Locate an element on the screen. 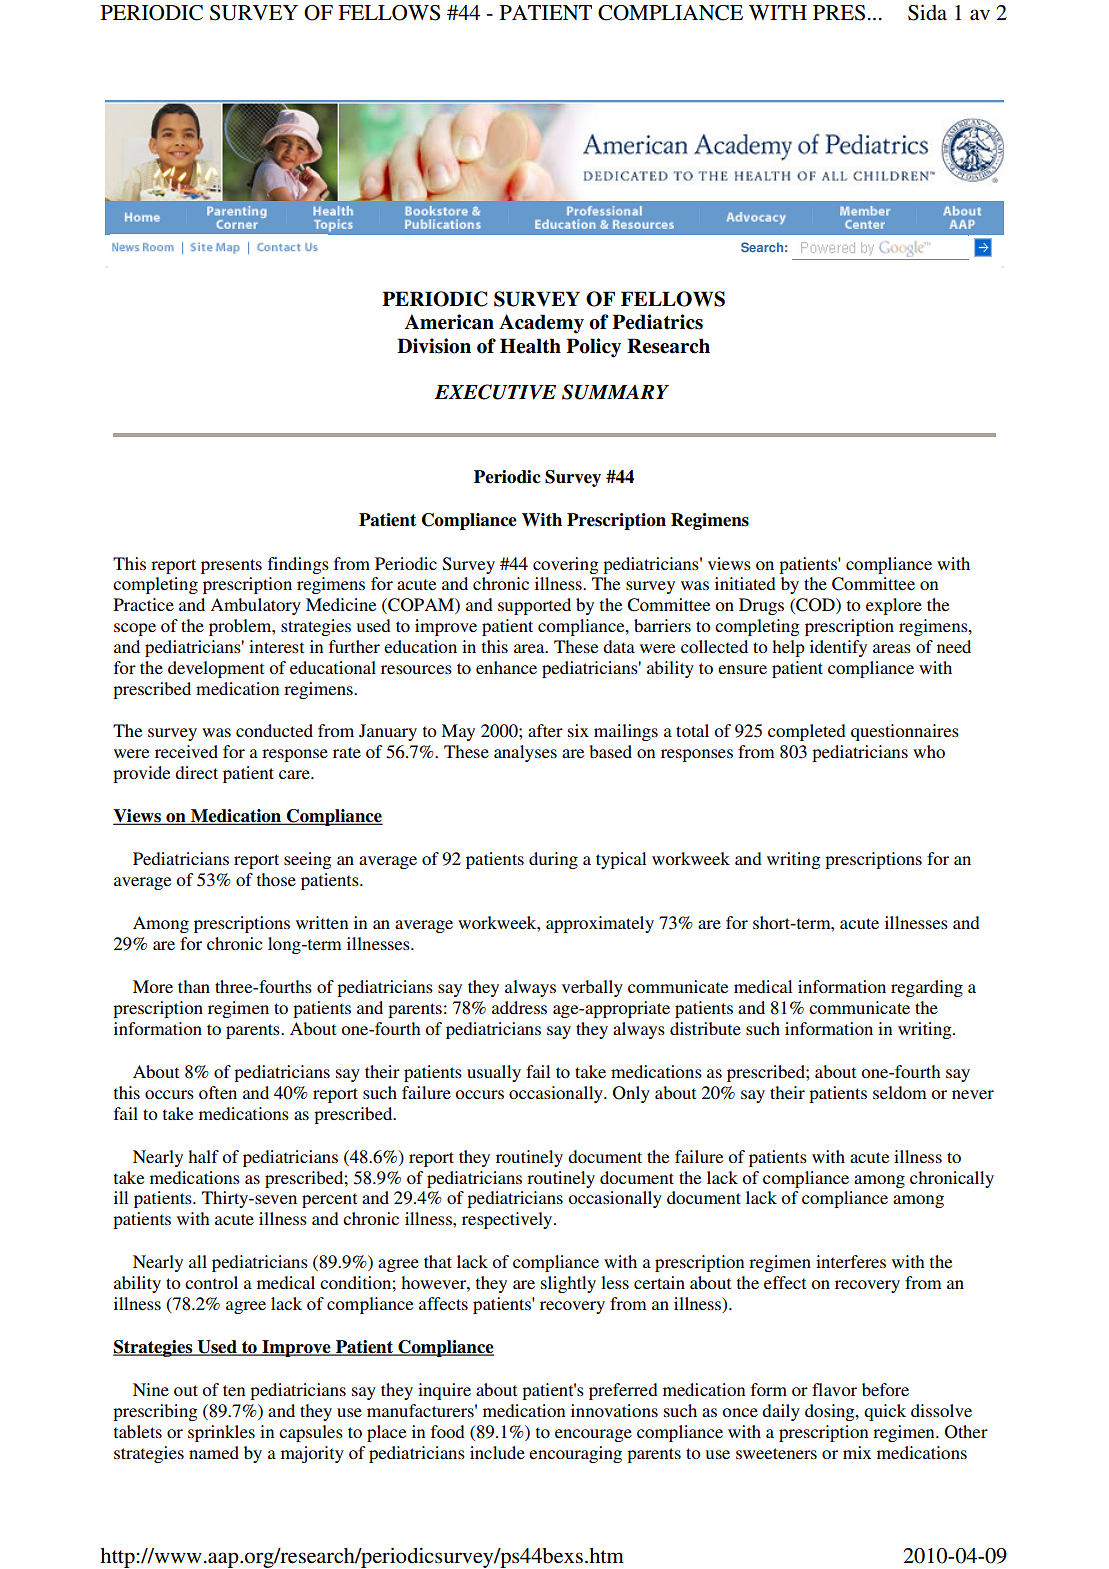  during is located at coordinates (553, 860).
